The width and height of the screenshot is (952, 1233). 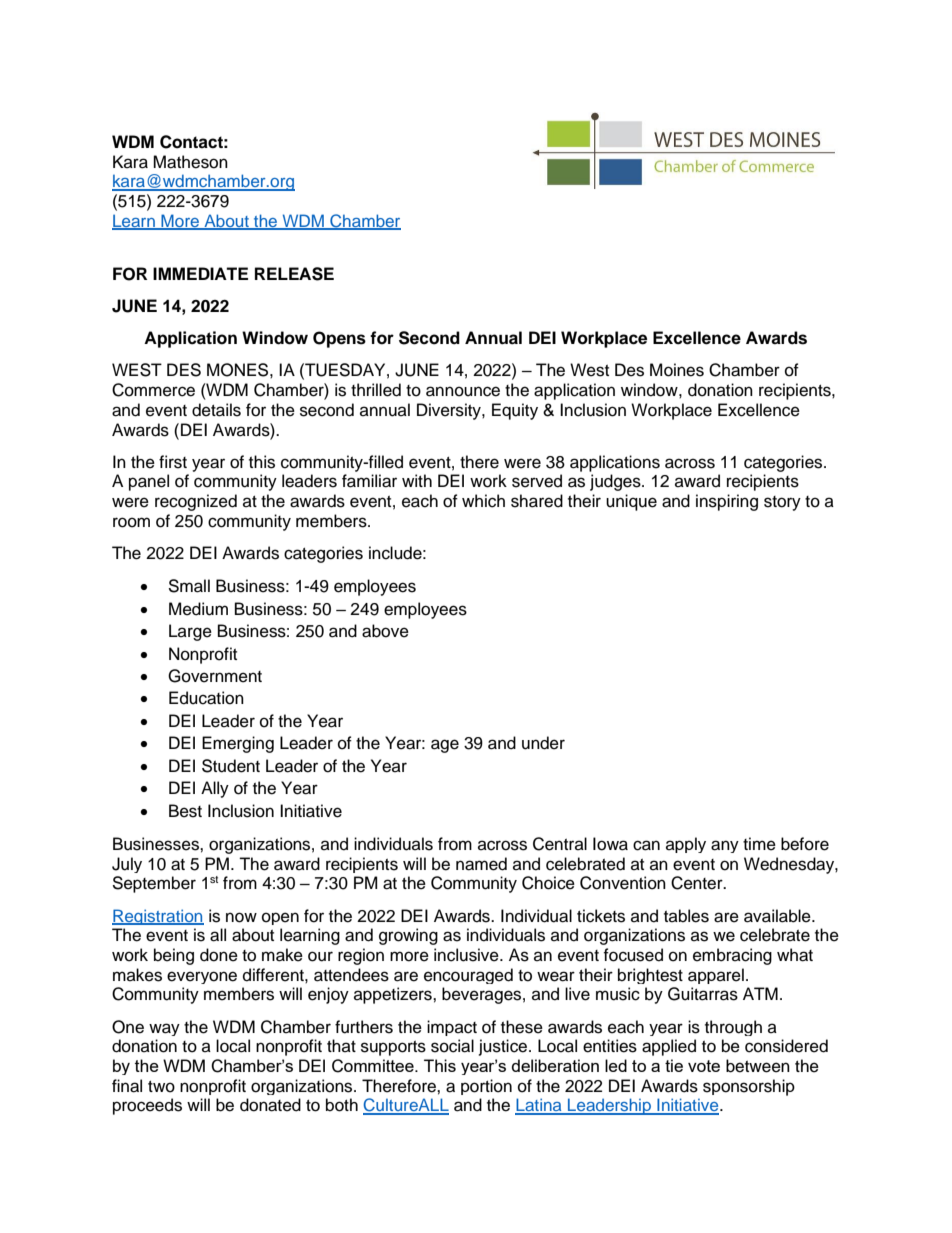 I want to click on RELEASE, so click(x=294, y=274).
